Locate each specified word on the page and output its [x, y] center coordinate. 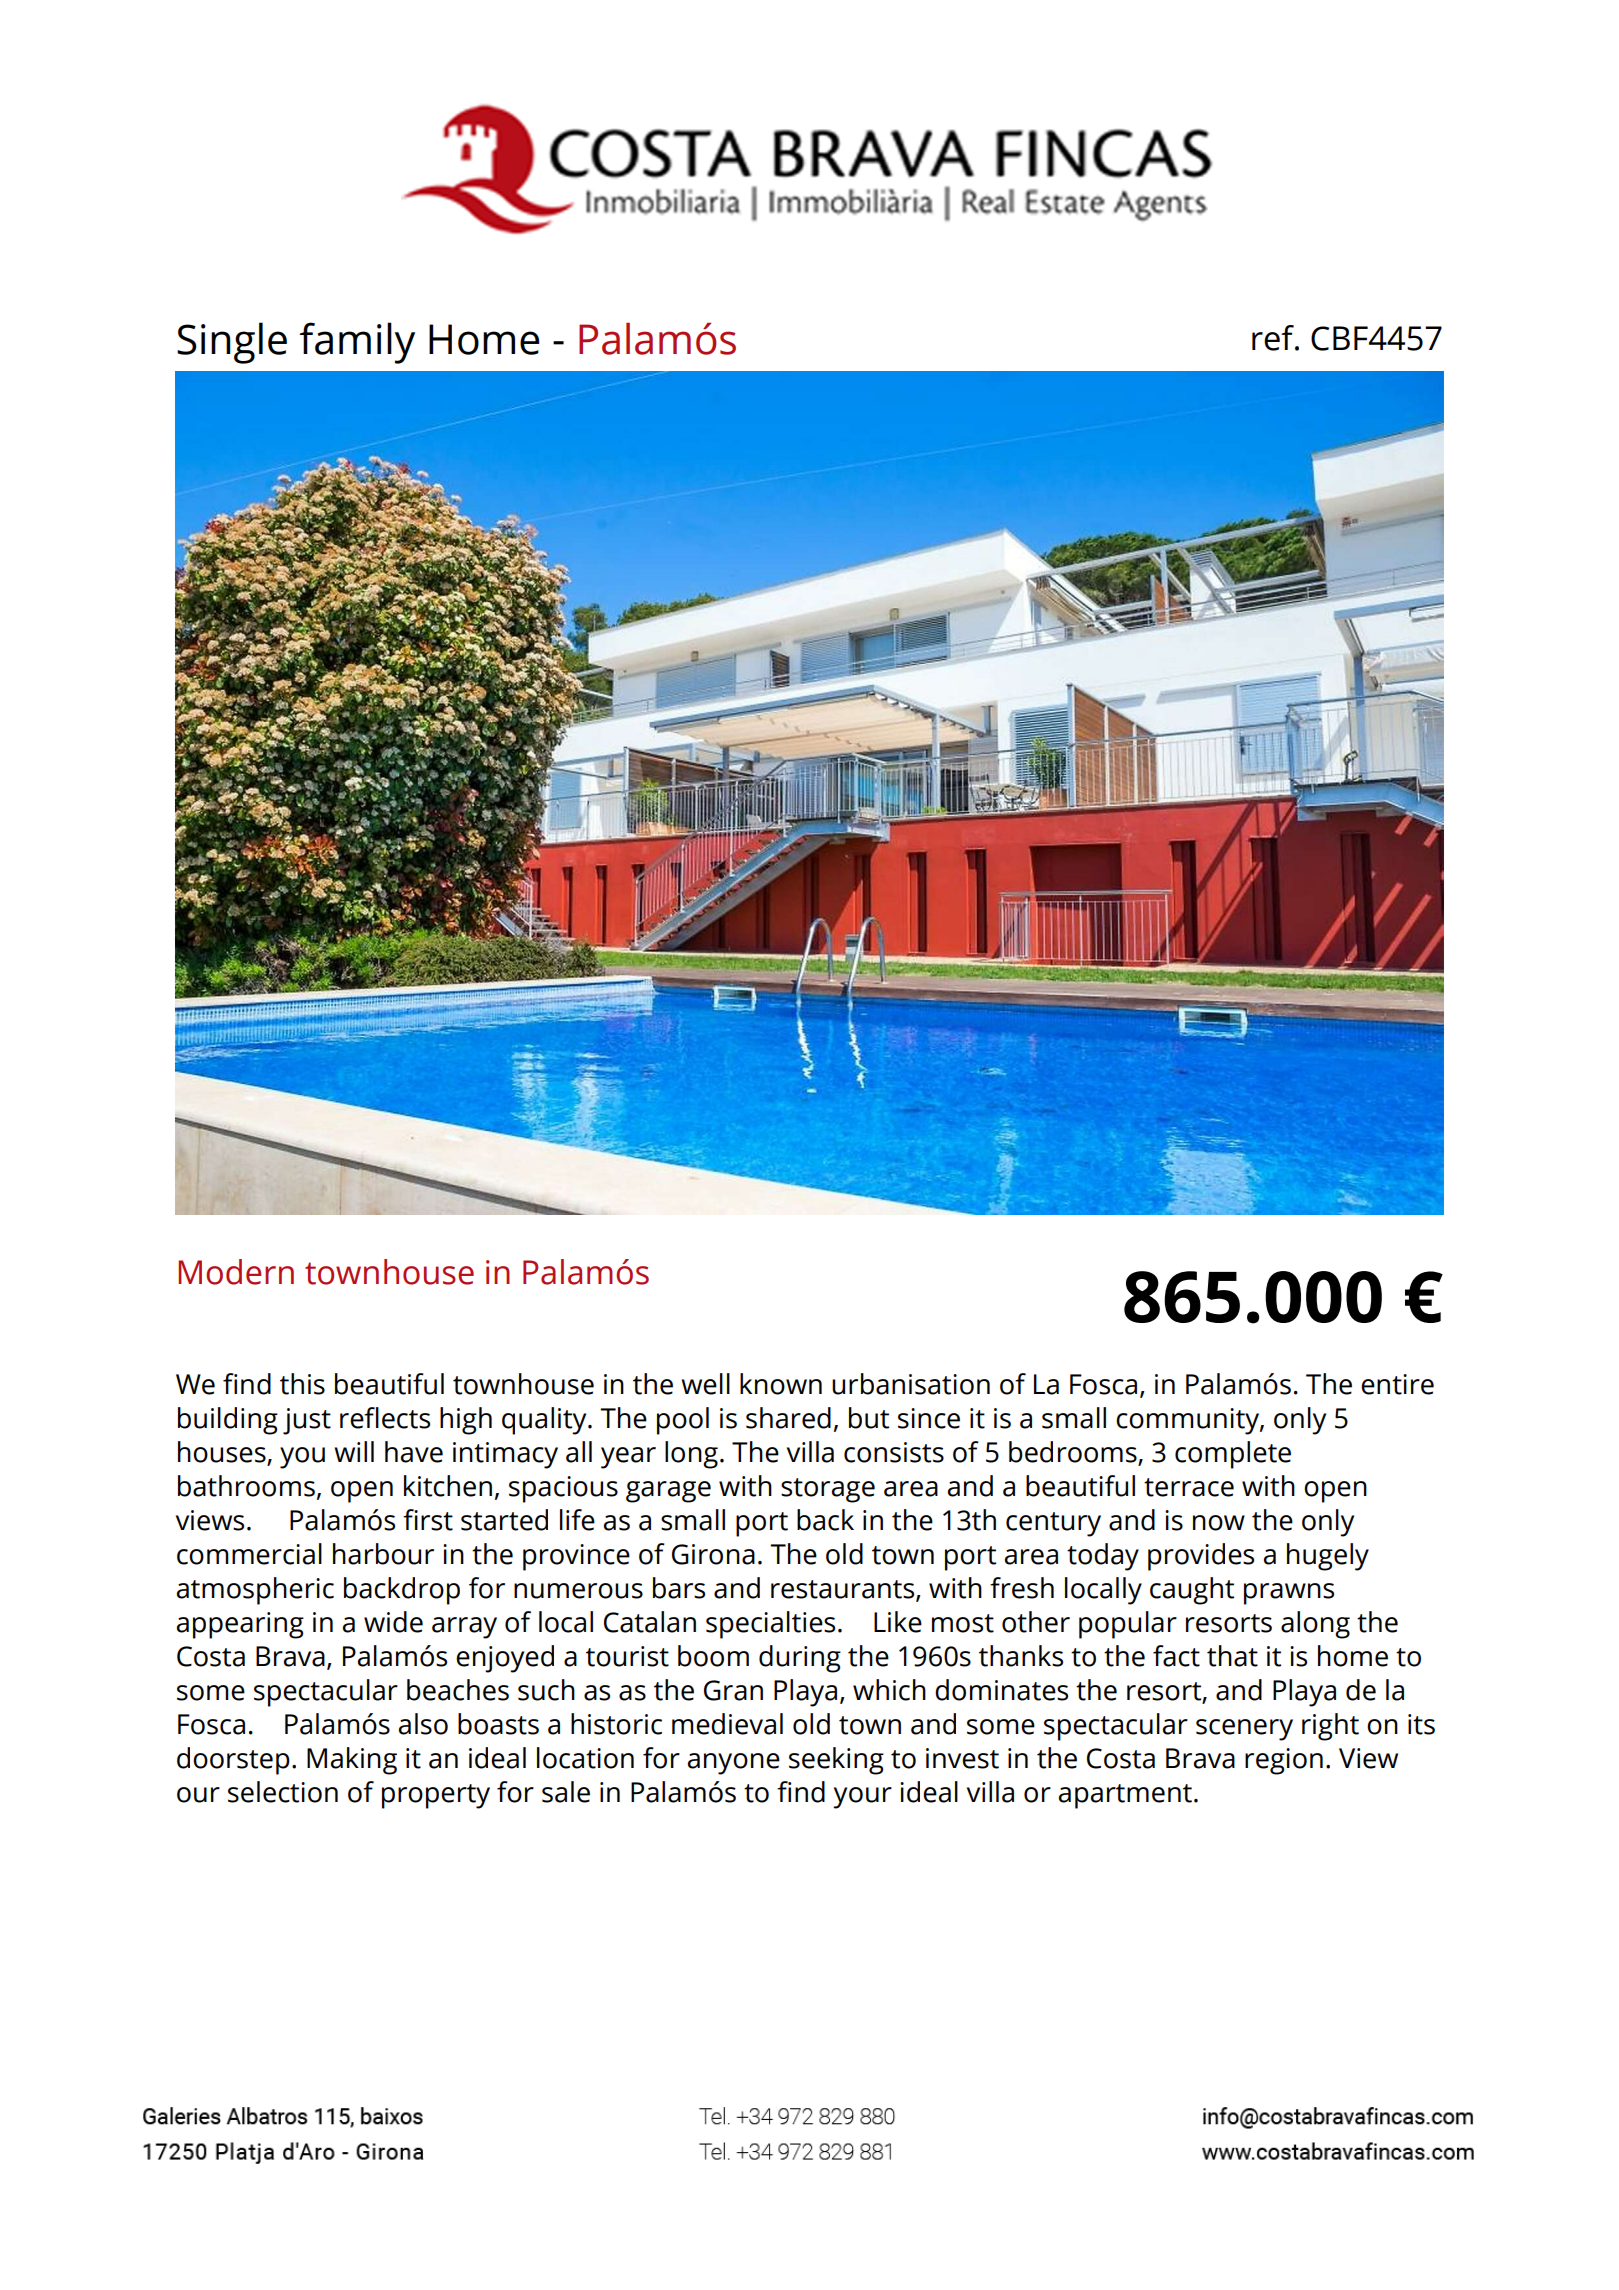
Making [352, 1761]
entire [1397, 1384]
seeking [836, 1761]
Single [232, 343]
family [357, 343]
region [1284, 1761]
